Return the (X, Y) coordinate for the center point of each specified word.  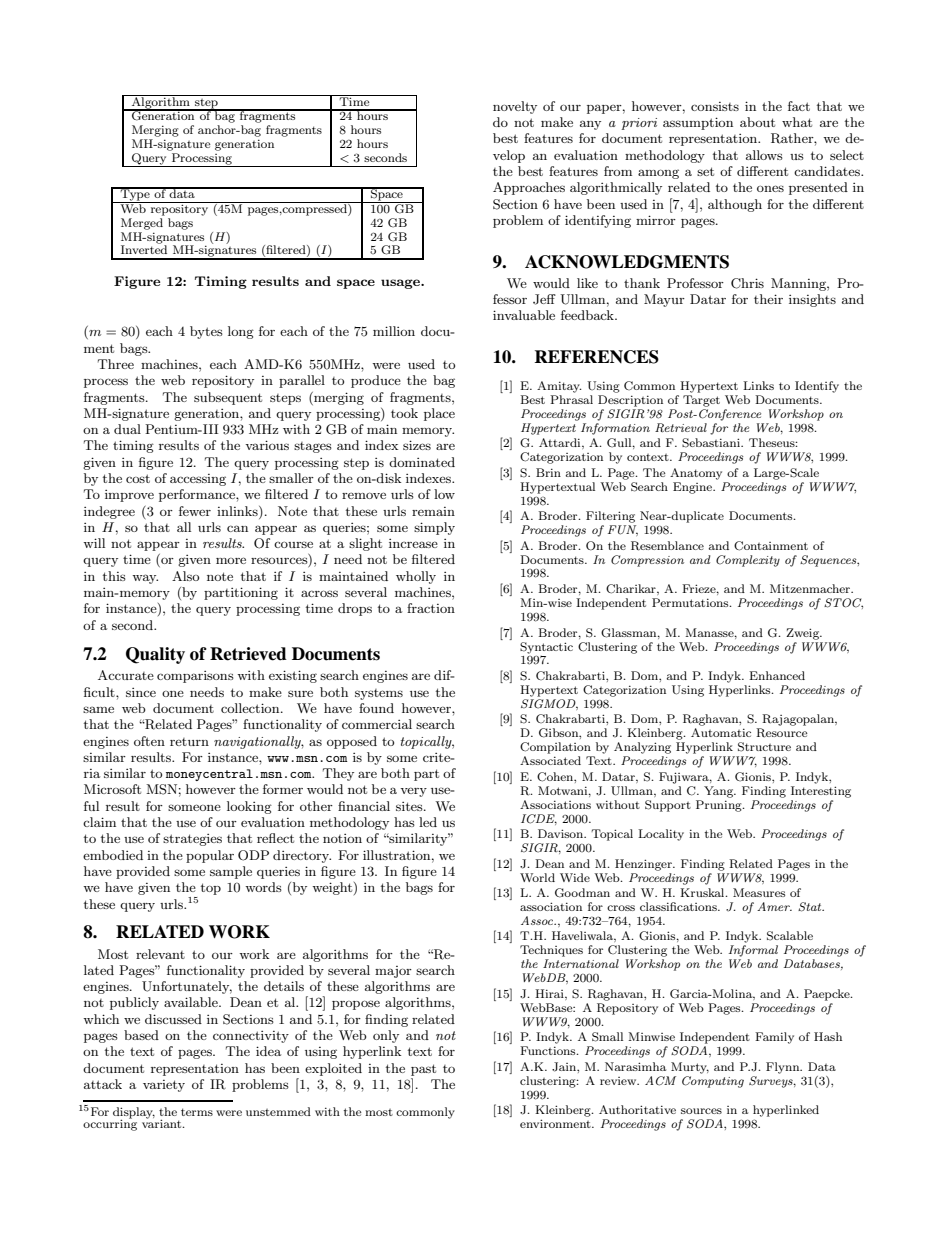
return (189, 742)
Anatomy (696, 474)
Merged (142, 224)
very (413, 792)
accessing (198, 480)
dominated (422, 462)
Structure (764, 747)
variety (164, 1086)
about (757, 122)
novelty (515, 107)
